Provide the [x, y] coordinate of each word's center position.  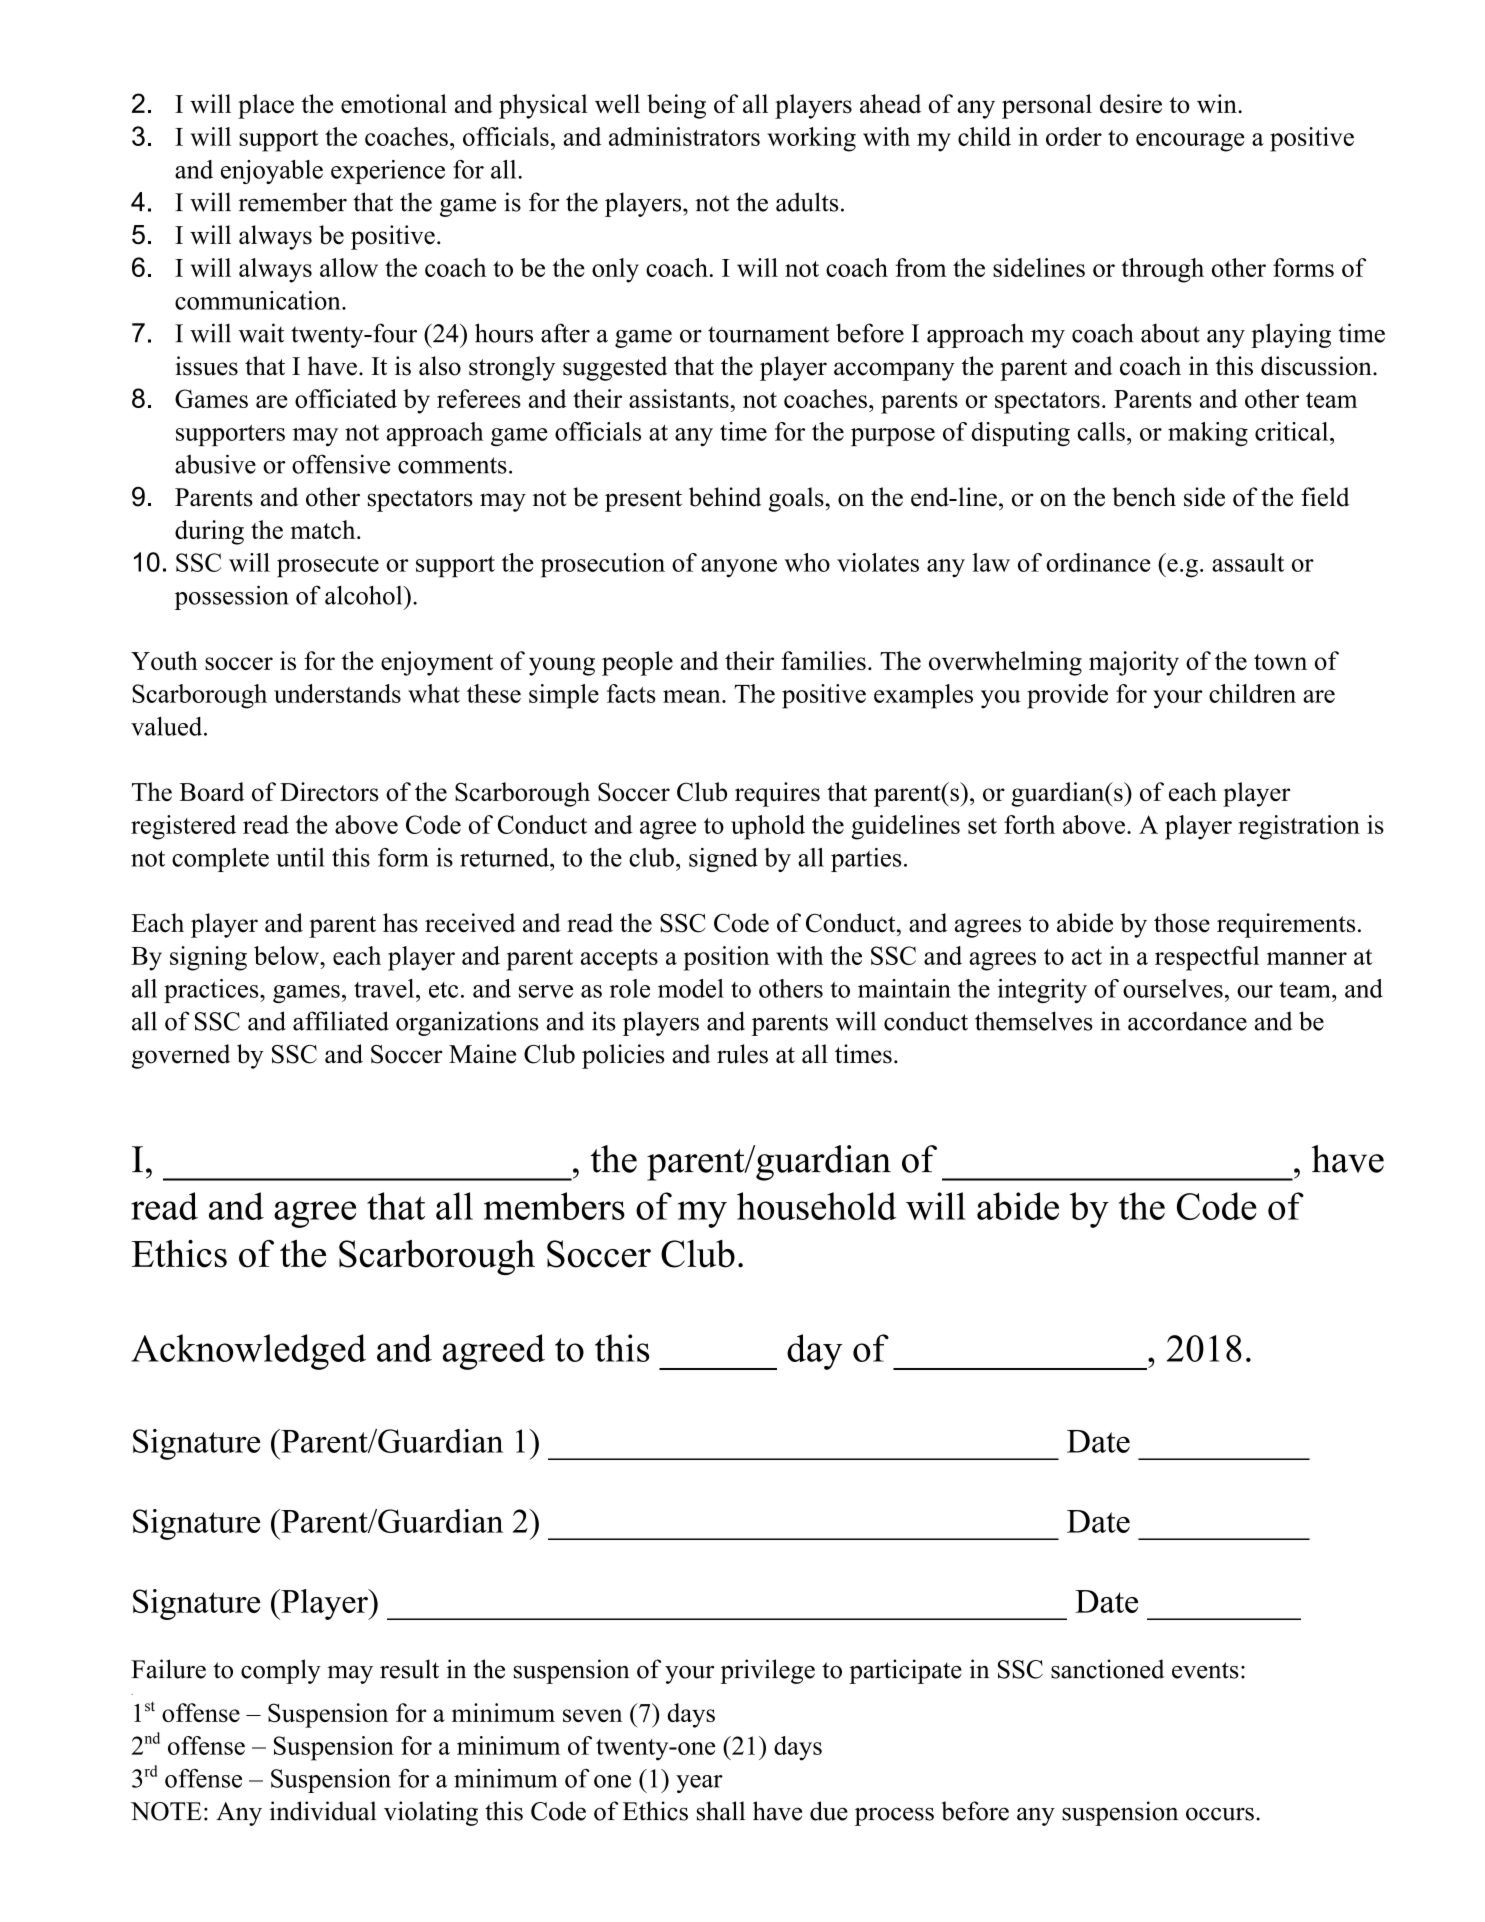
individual [323, 1811]
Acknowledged [248, 1352]
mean [693, 696]
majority [1134, 663]
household [817, 1206]
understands [337, 693]
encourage [1190, 142]
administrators [684, 136]
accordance [1187, 1021]
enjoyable [272, 172]
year [699, 1784]
